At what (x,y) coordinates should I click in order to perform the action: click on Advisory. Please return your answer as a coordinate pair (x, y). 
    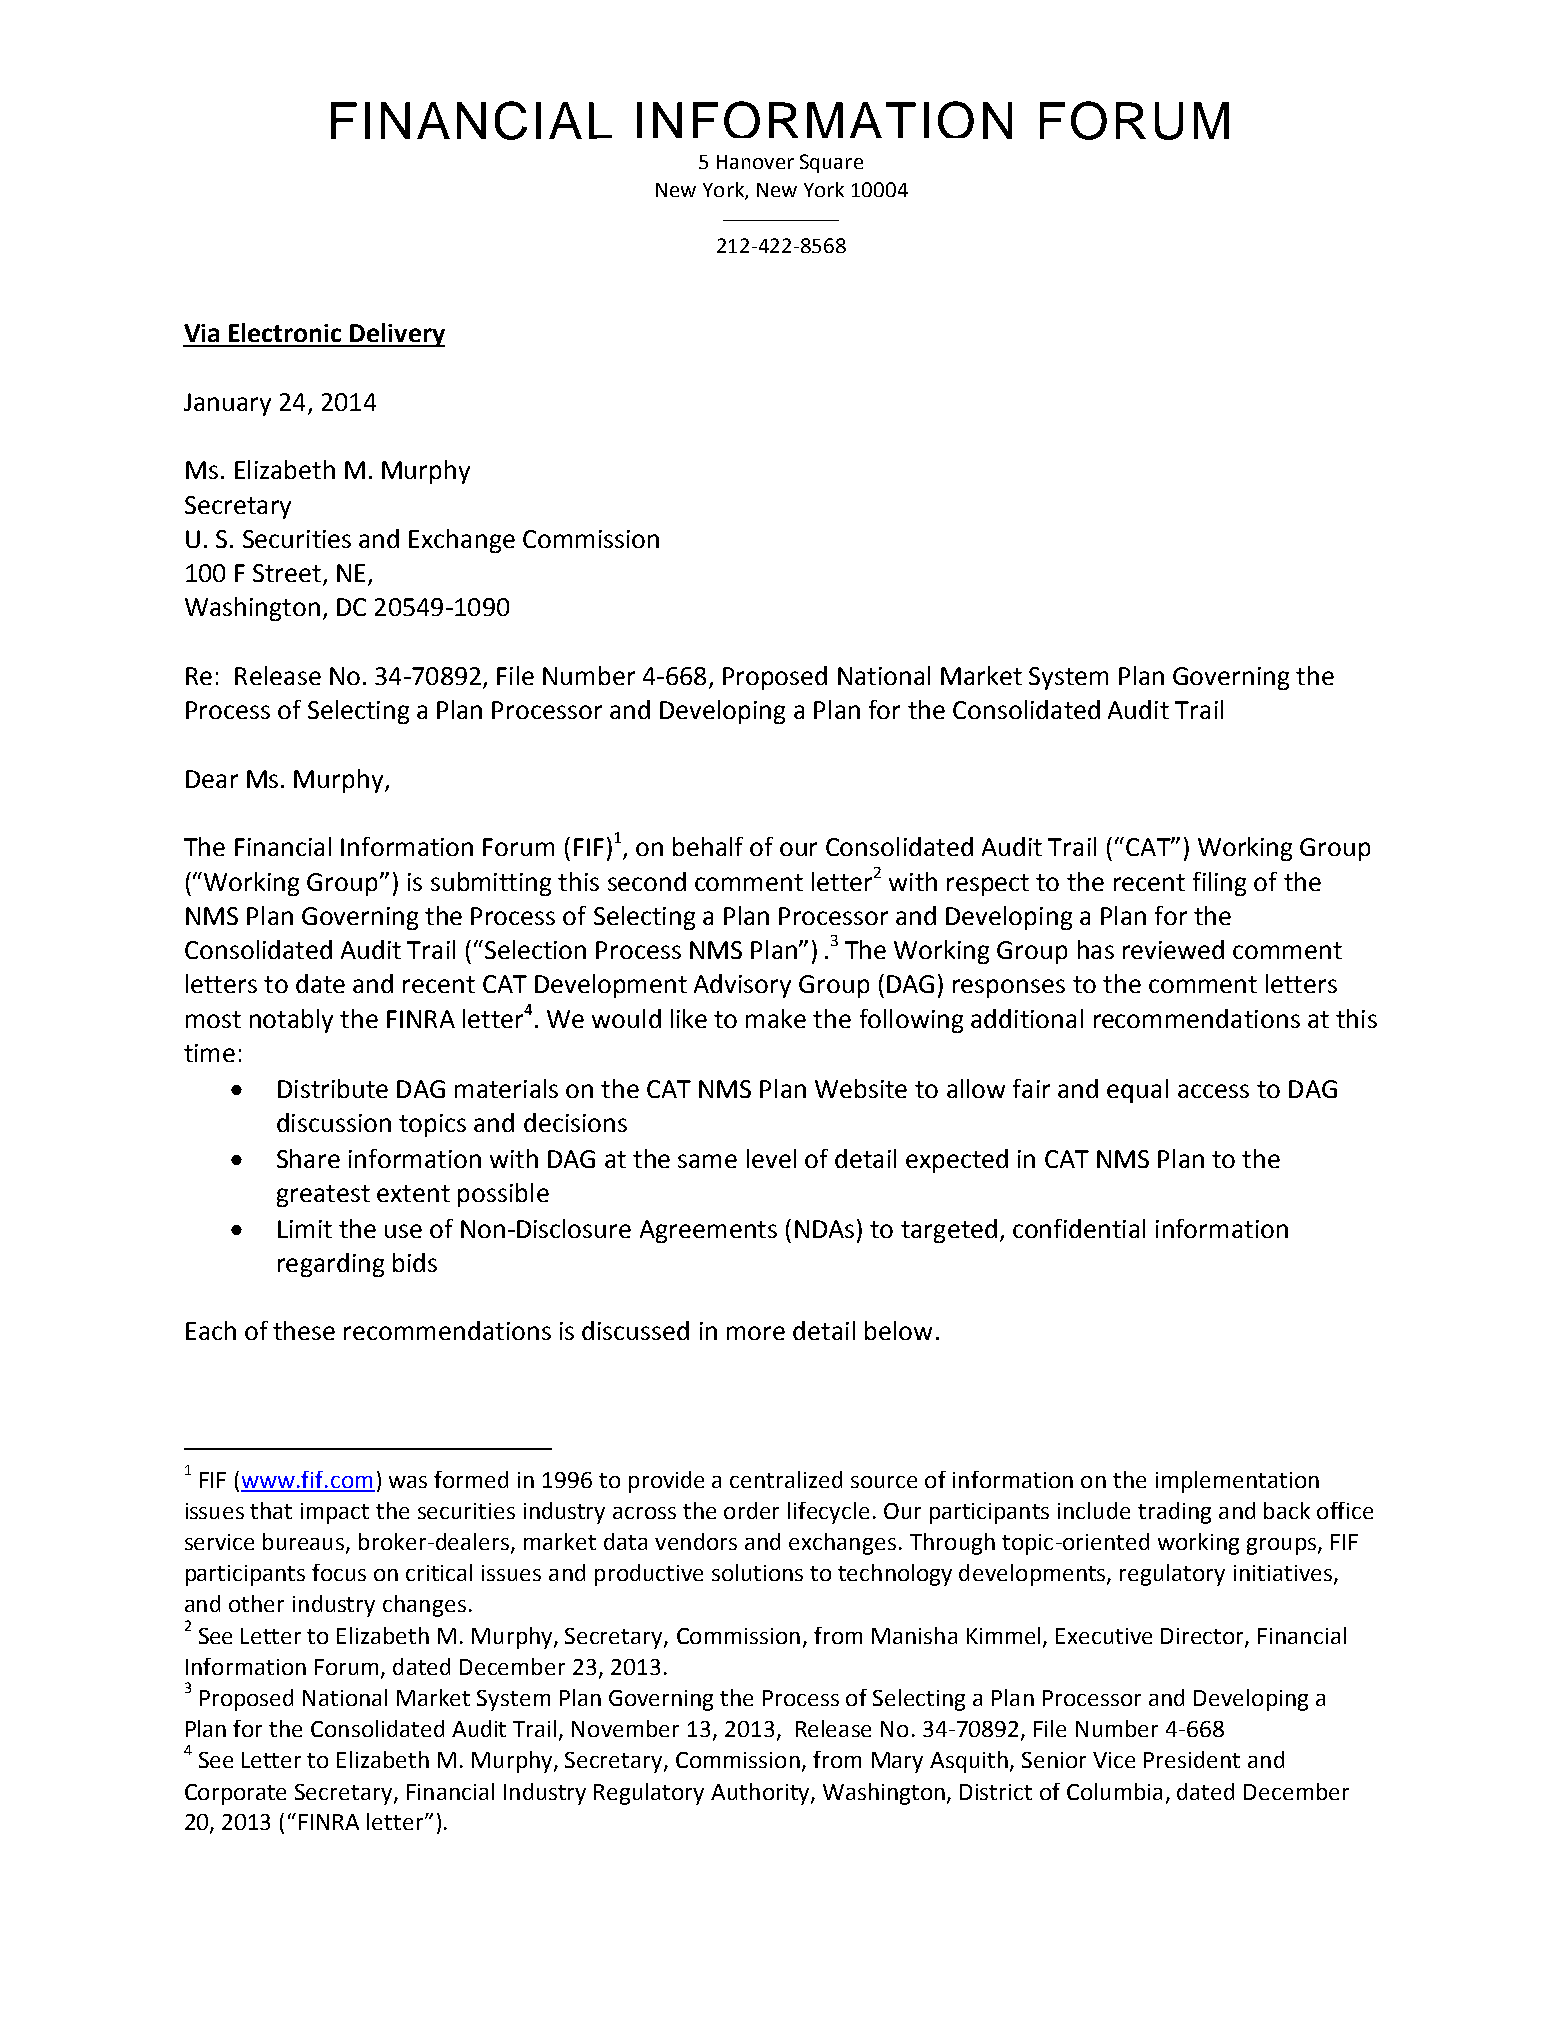
    Looking at the image, I should click on (742, 986).
